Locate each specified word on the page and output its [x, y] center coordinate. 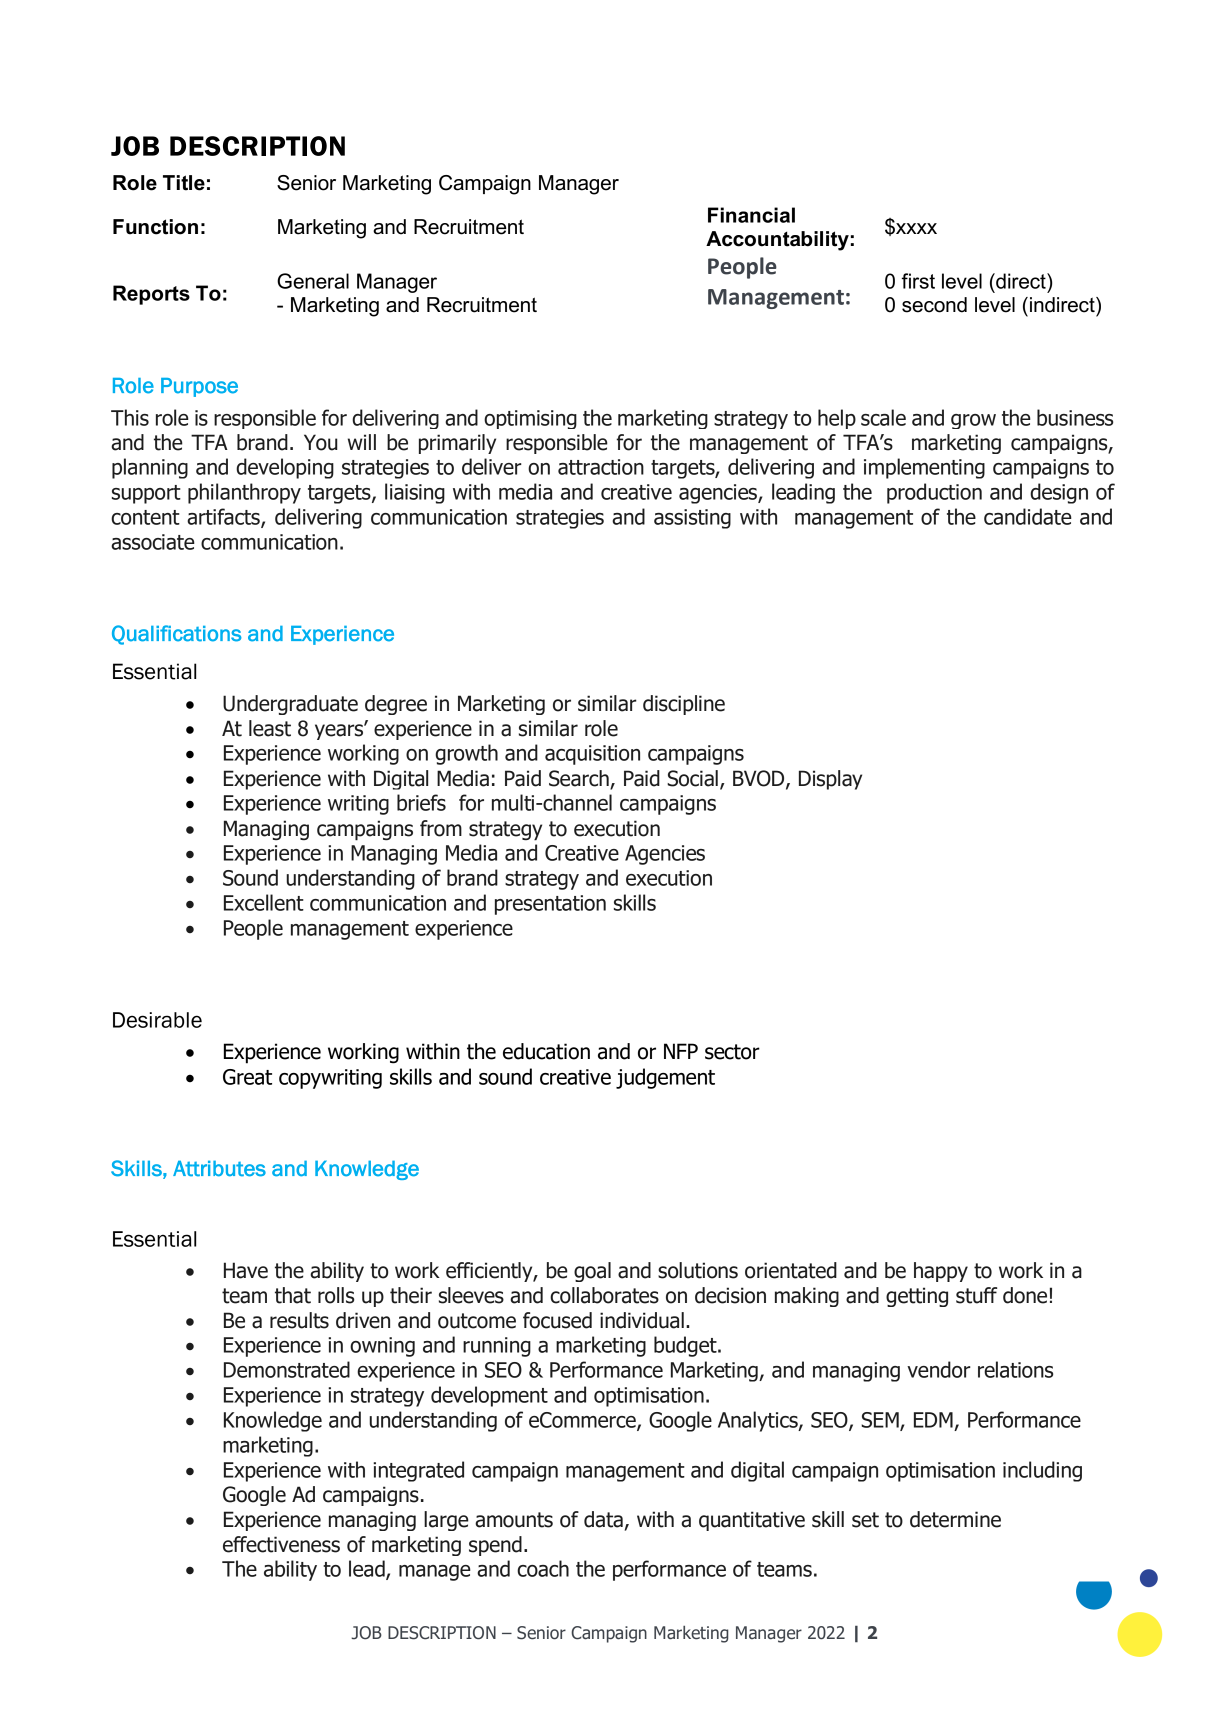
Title [184, 183]
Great [247, 1077]
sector [732, 1052]
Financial [751, 215]
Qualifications [176, 635]
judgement [665, 1078]
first [918, 281]
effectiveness [281, 1544]
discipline [684, 705]
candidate [1028, 516]
